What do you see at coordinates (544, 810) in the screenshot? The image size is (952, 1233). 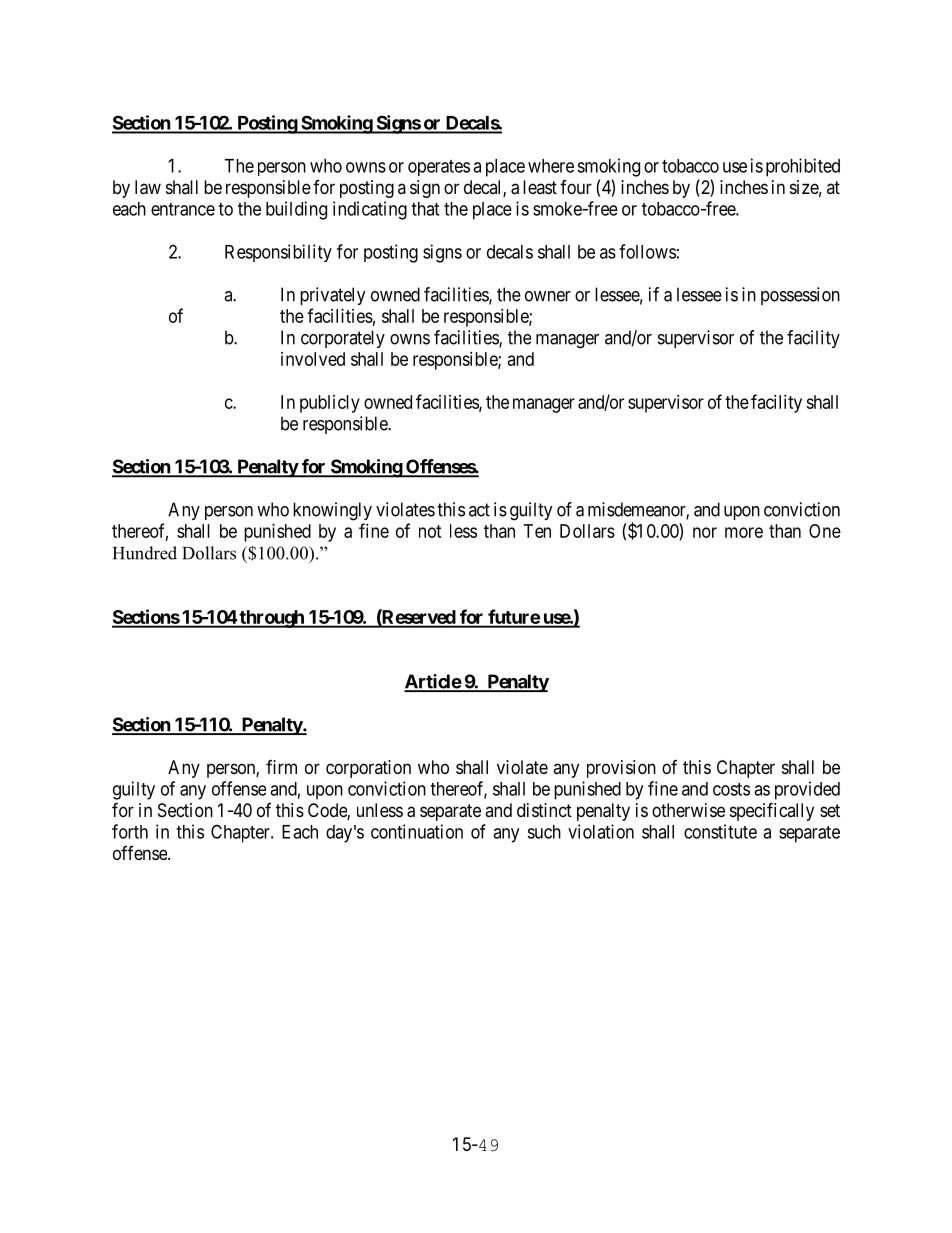 I see `distinct` at bounding box center [544, 810].
